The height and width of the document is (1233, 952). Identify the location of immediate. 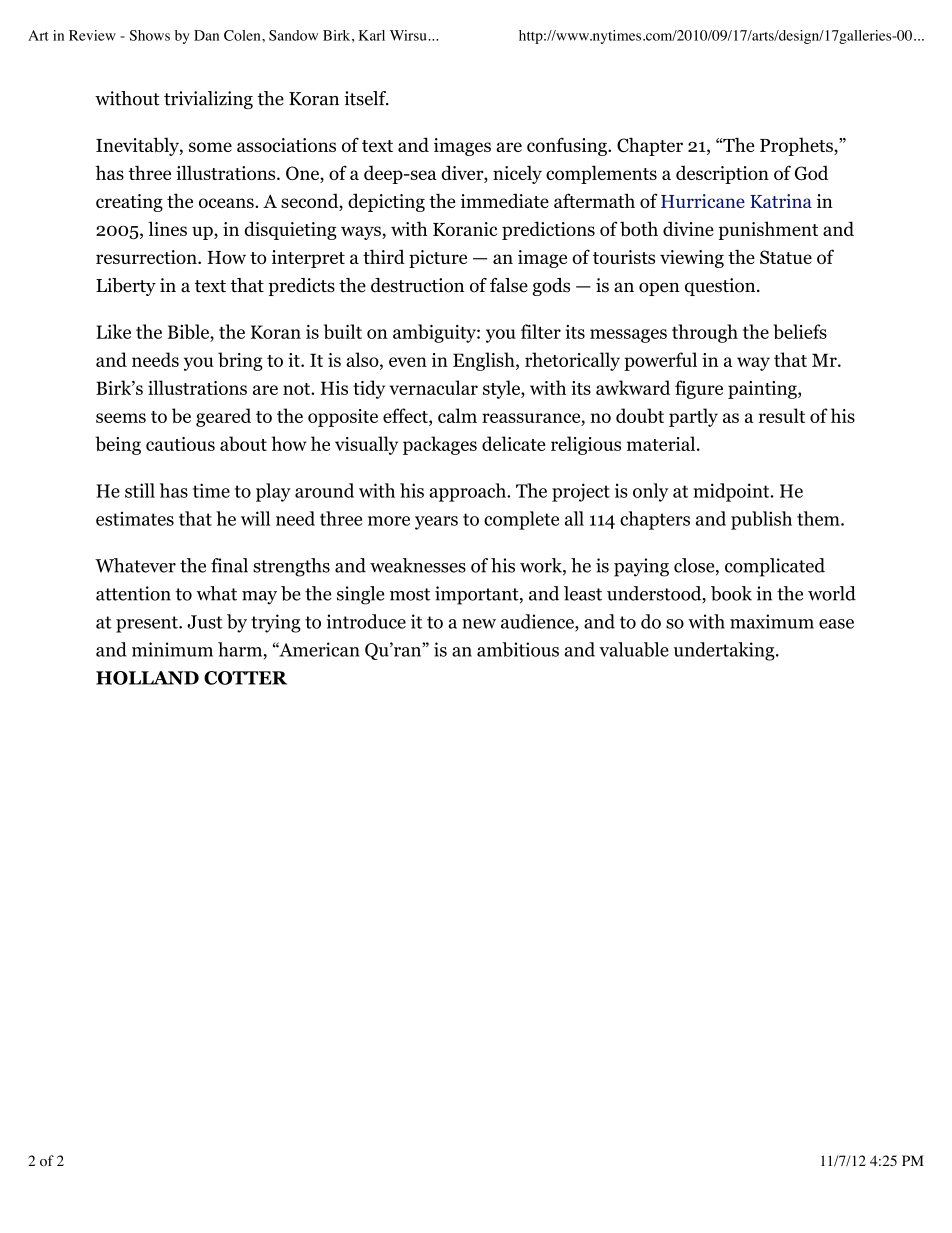
(505, 200).
